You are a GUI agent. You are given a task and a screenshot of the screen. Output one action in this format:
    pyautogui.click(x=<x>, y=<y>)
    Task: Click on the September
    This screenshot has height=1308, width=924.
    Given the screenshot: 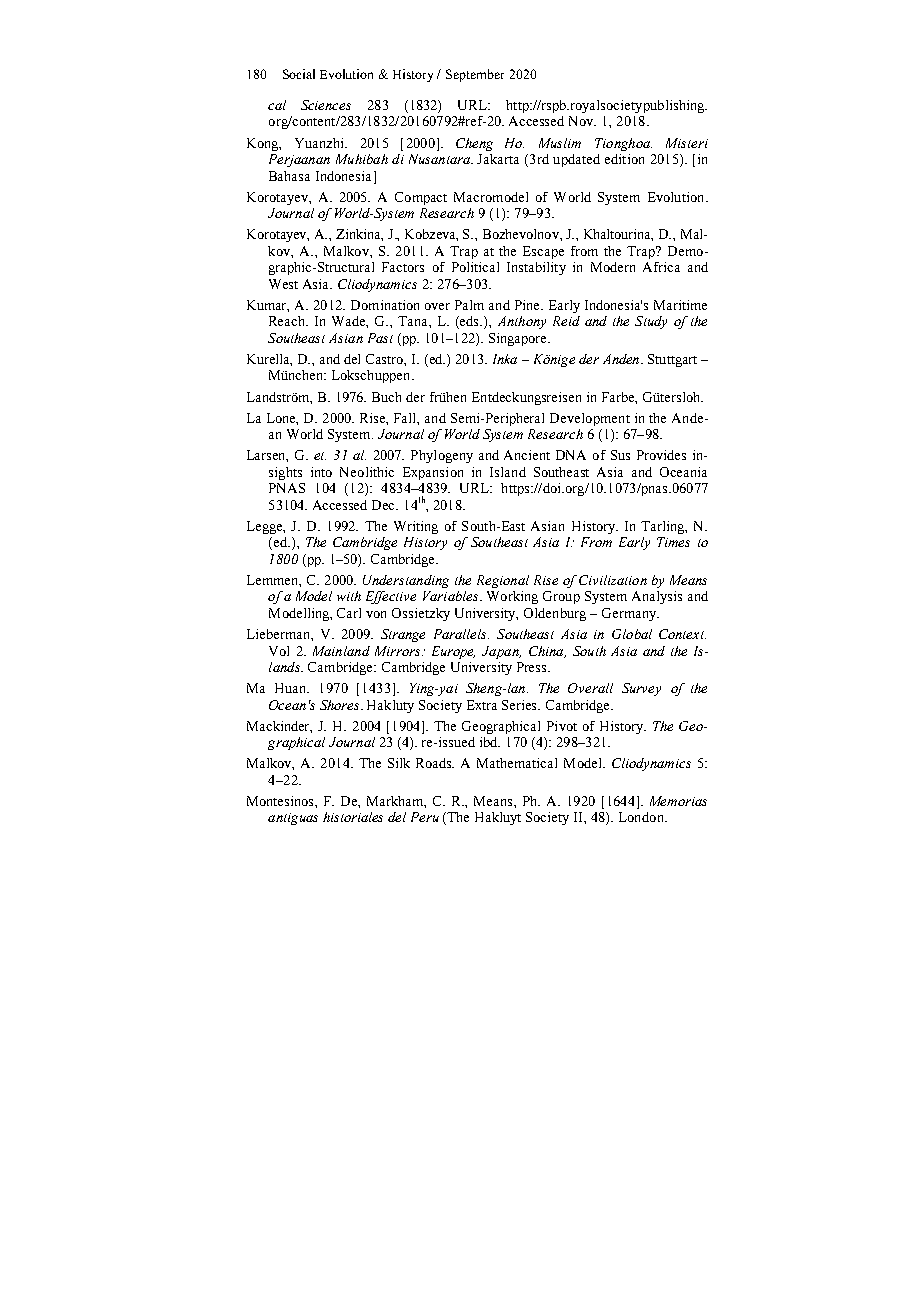 What is the action you would take?
    pyautogui.click(x=475, y=75)
